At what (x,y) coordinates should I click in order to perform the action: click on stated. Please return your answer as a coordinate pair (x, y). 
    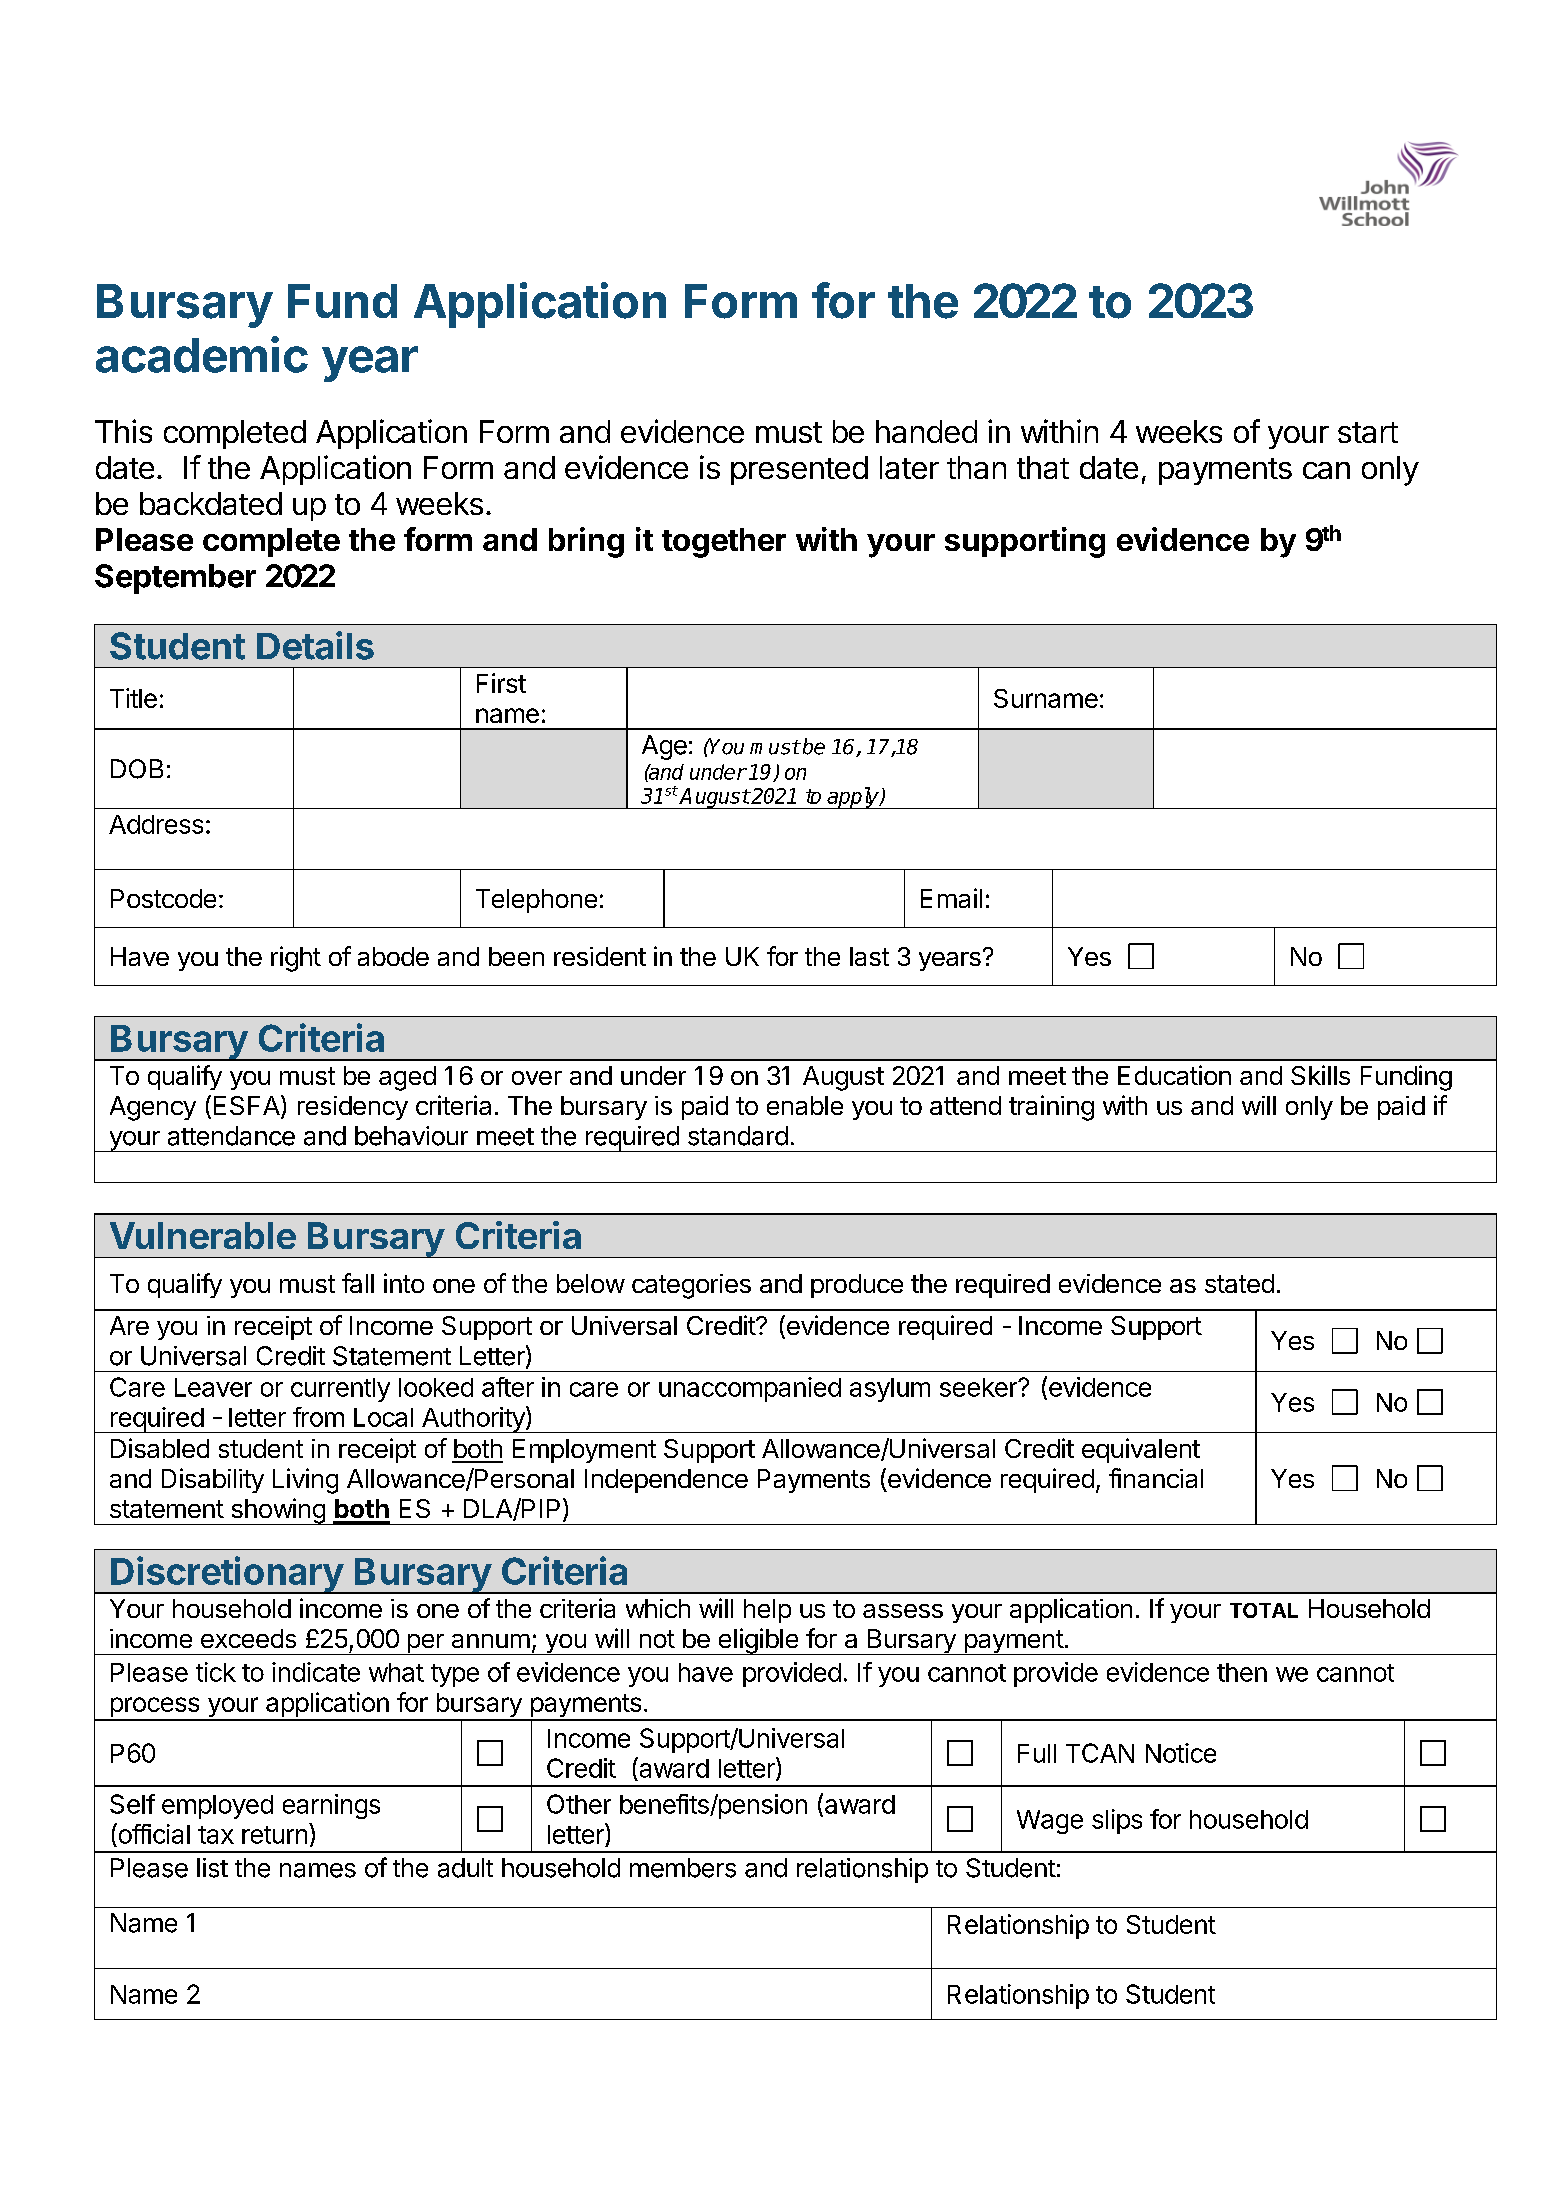
    Looking at the image, I should click on (1239, 1283).
